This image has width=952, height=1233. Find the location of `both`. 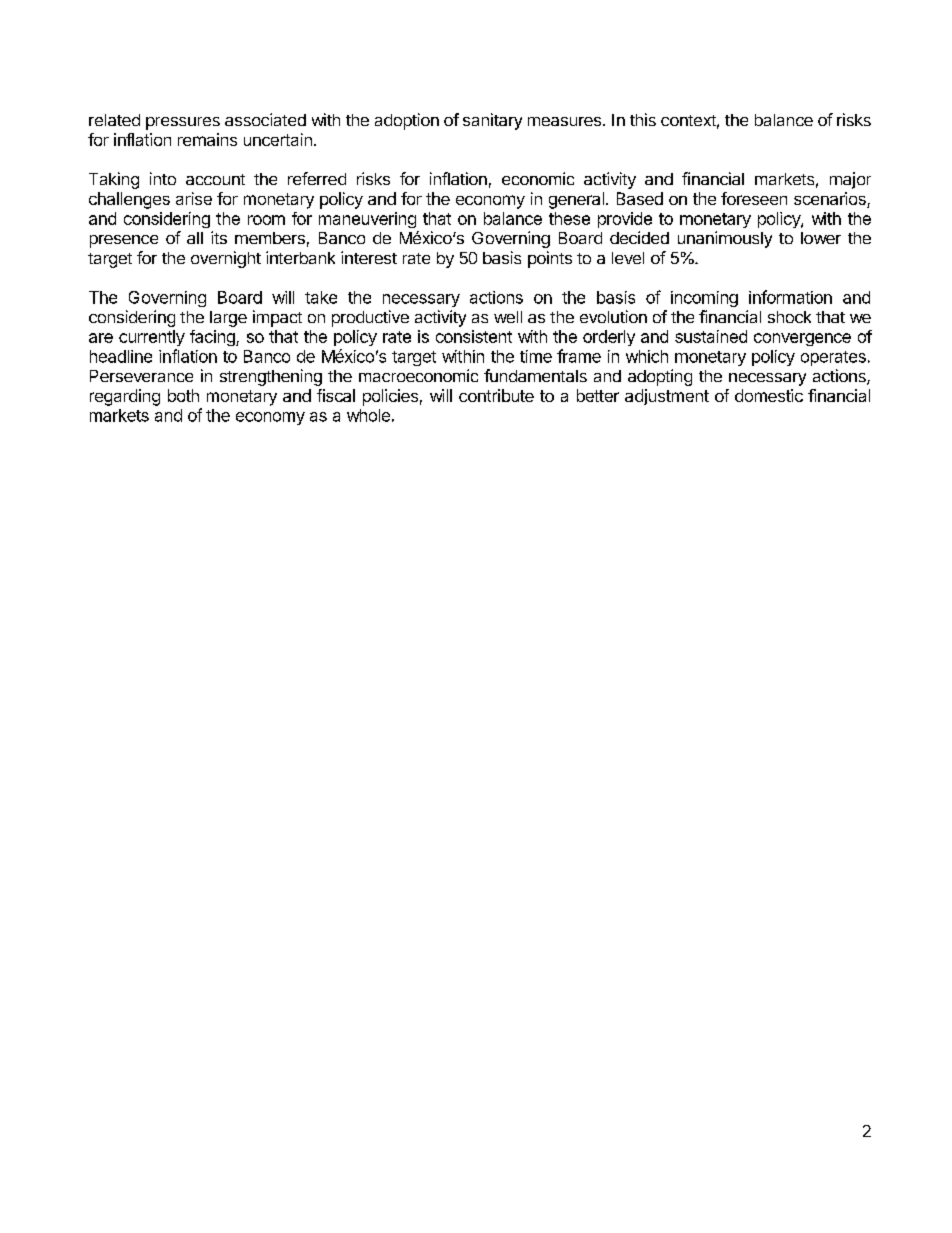

both is located at coordinates (183, 395).
